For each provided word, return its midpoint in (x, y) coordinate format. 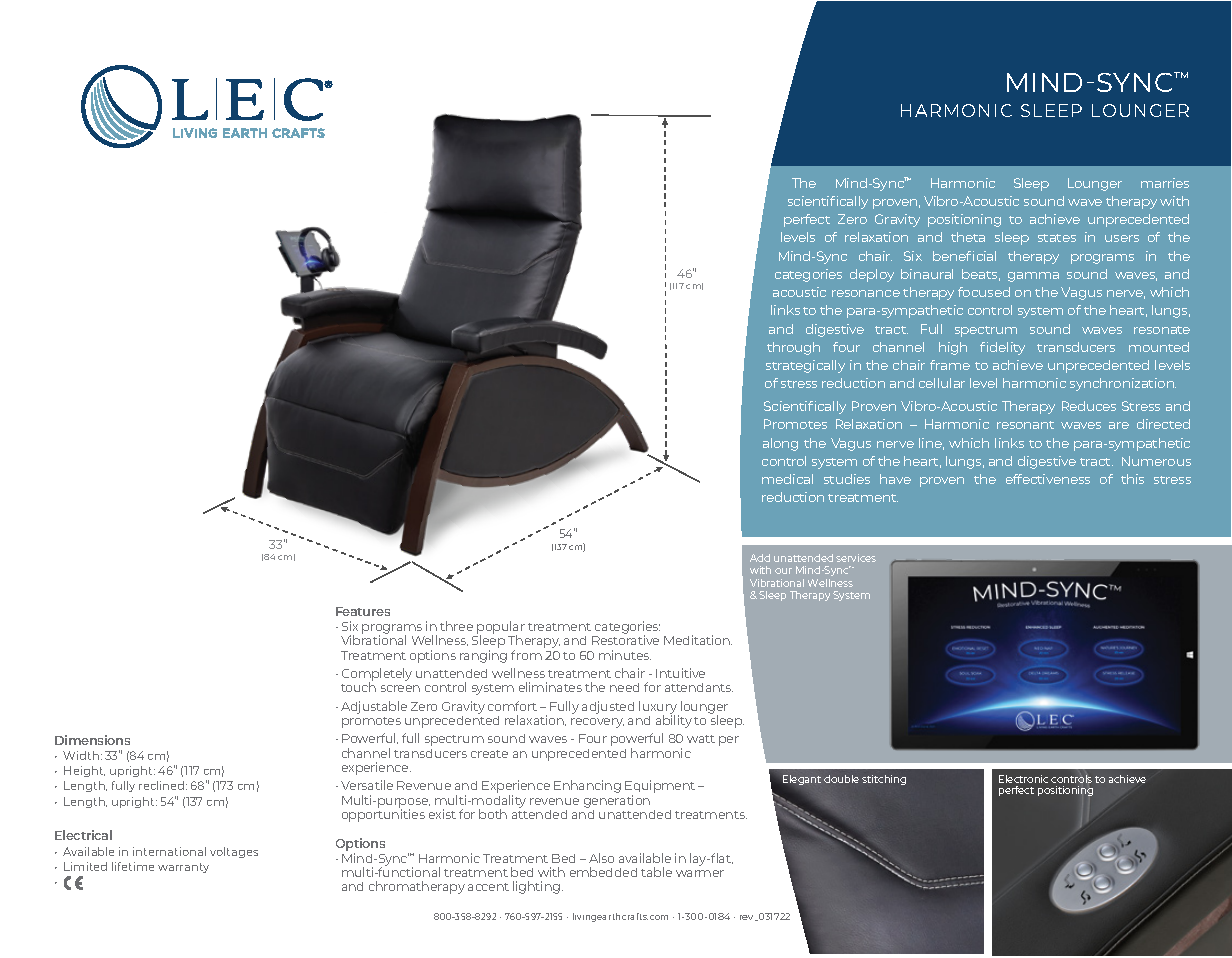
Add (760, 558)
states (1057, 238)
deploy (872, 275)
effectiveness (1048, 479)
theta (968, 237)
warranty (183, 868)
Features (363, 611)
